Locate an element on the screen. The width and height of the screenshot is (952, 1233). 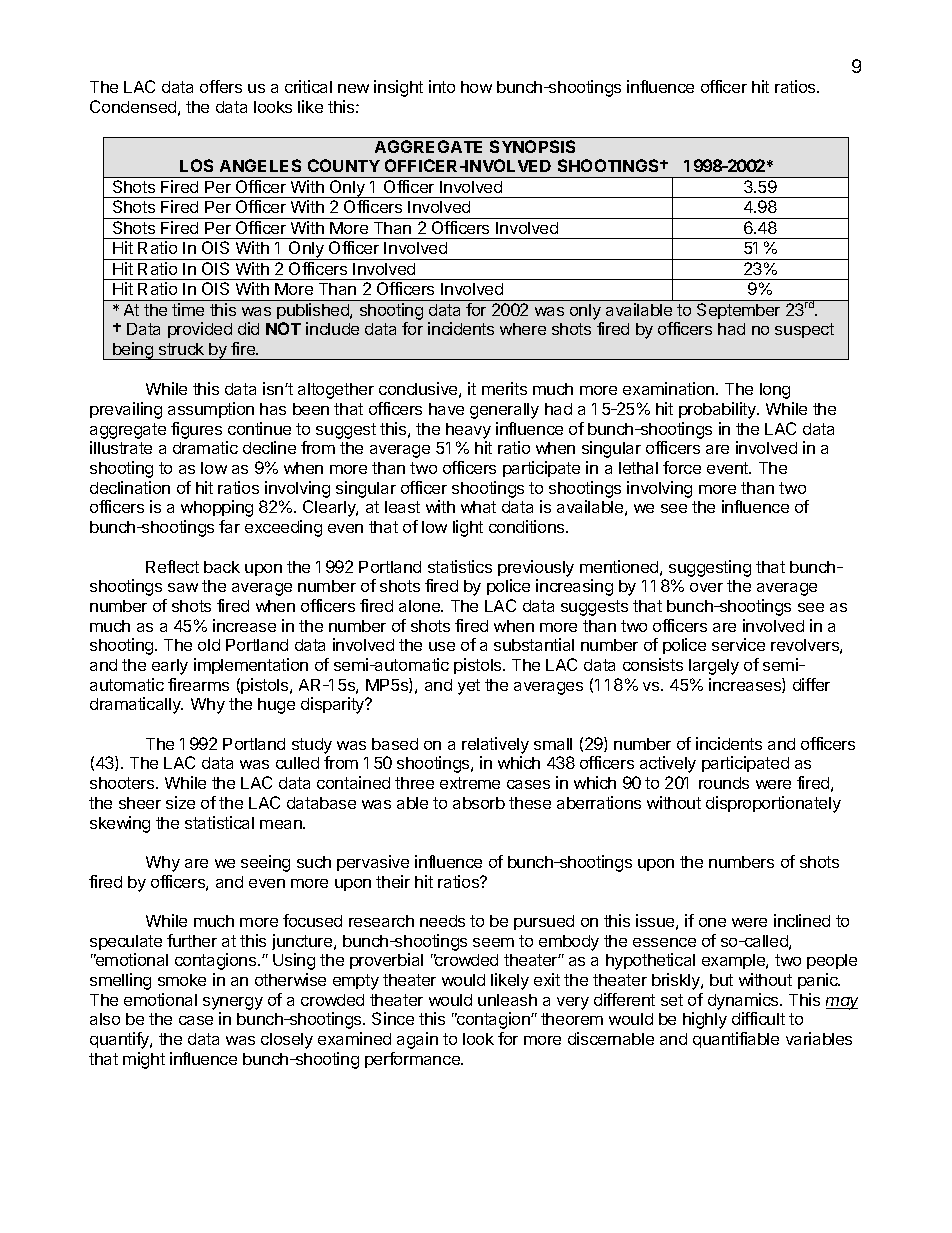
where is located at coordinates (523, 329).
